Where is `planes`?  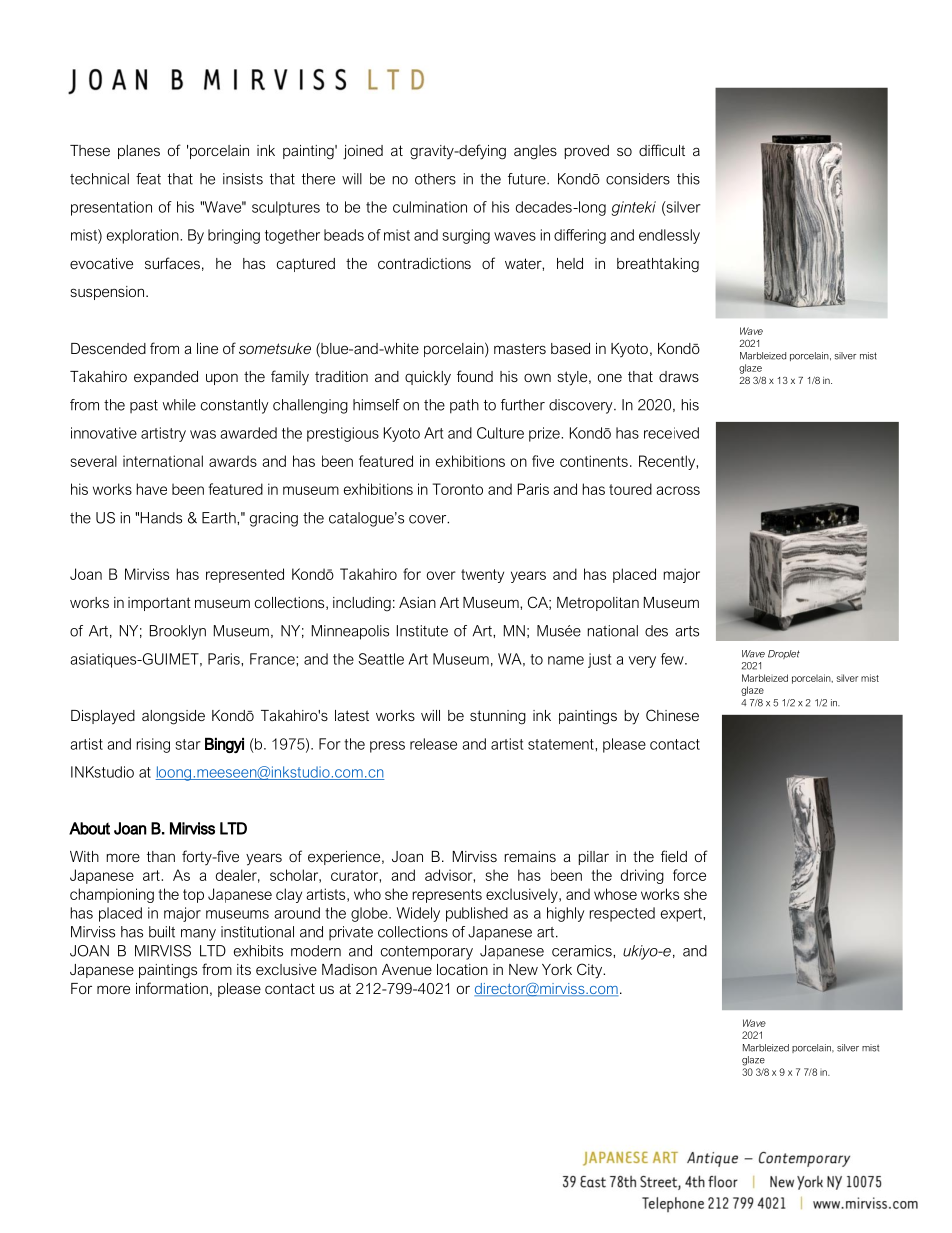
planes is located at coordinates (139, 152).
